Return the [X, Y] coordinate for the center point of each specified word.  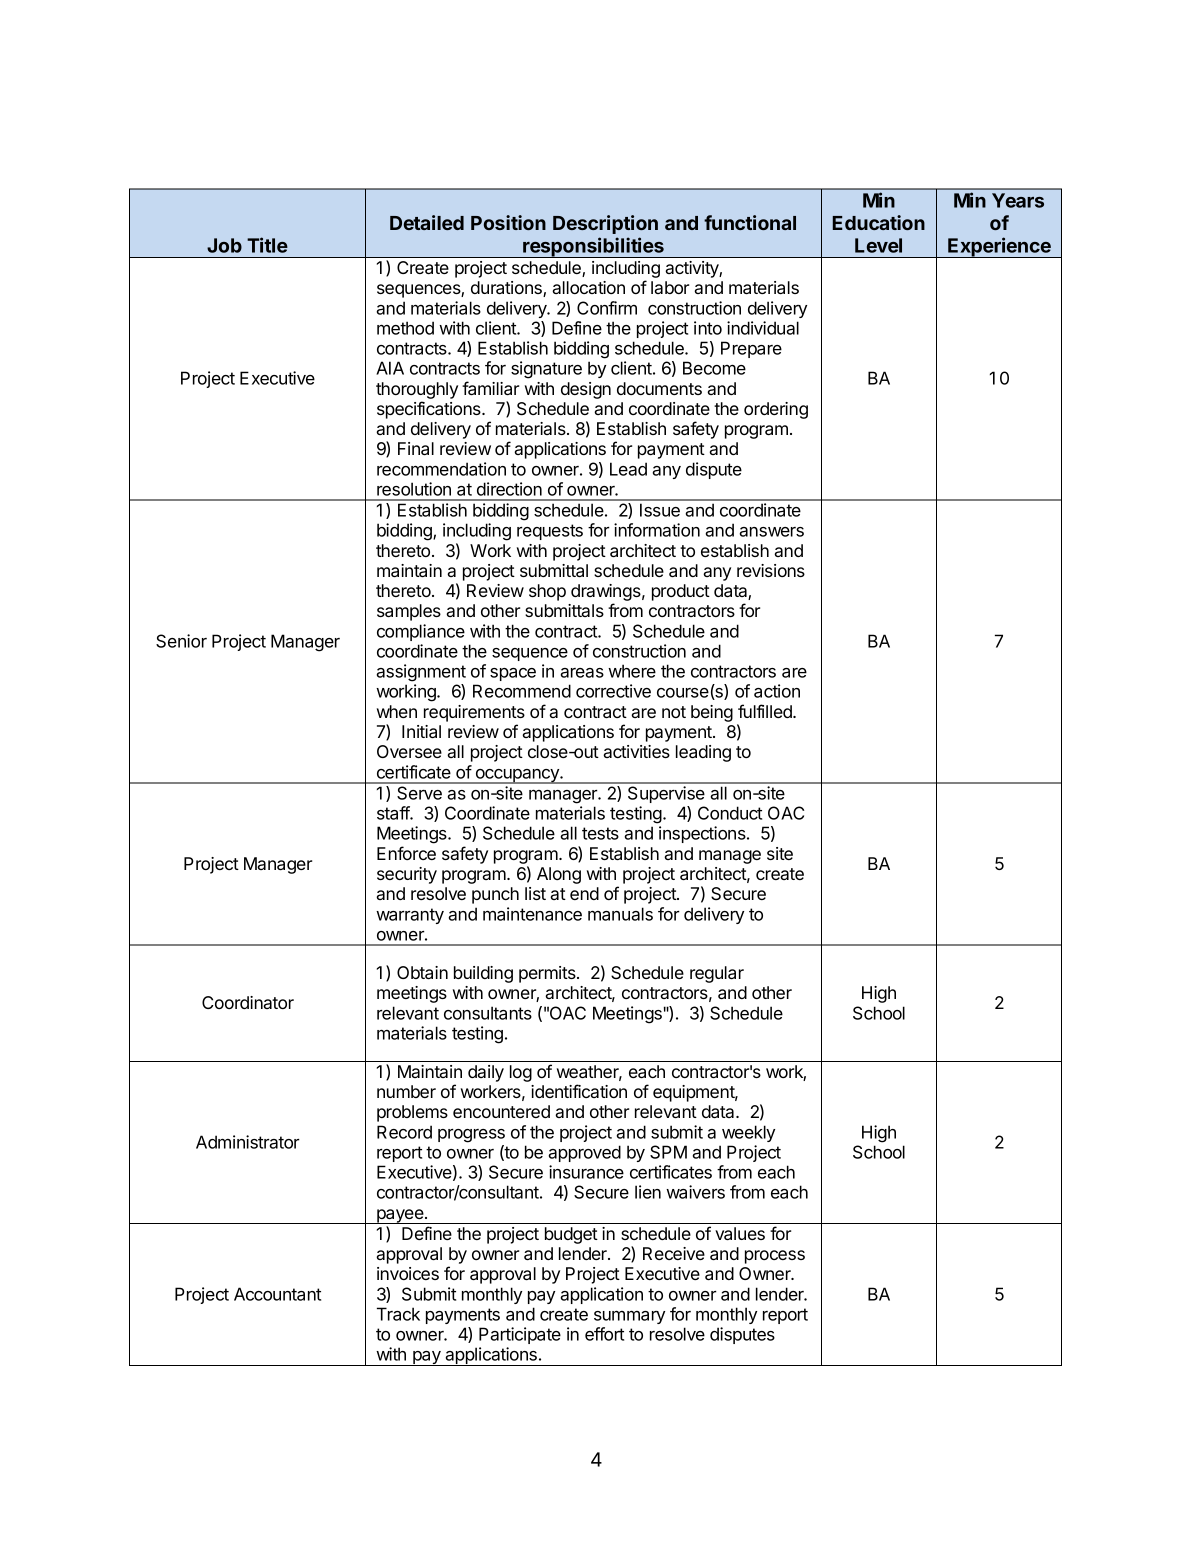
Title [267, 245]
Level [878, 245]
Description [605, 224]
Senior [181, 641]
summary [629, 1317]
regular [717, 974]
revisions [771, 570]
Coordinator [248, 1002]
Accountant [277, 1294]
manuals [620, 914]
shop [547, 592]
